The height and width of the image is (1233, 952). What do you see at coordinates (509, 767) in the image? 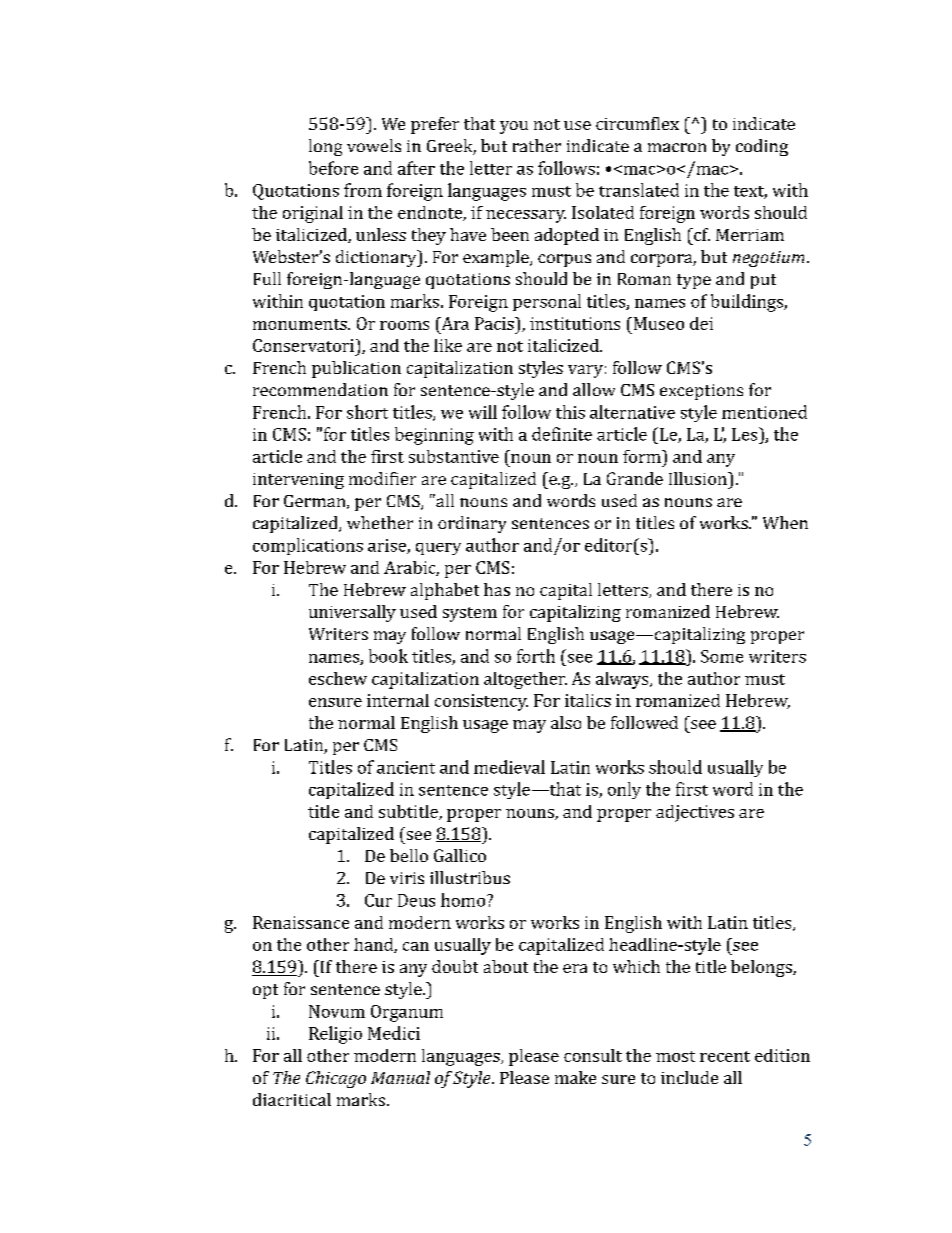
I see `medieval` at bounding box center [509, 767].
